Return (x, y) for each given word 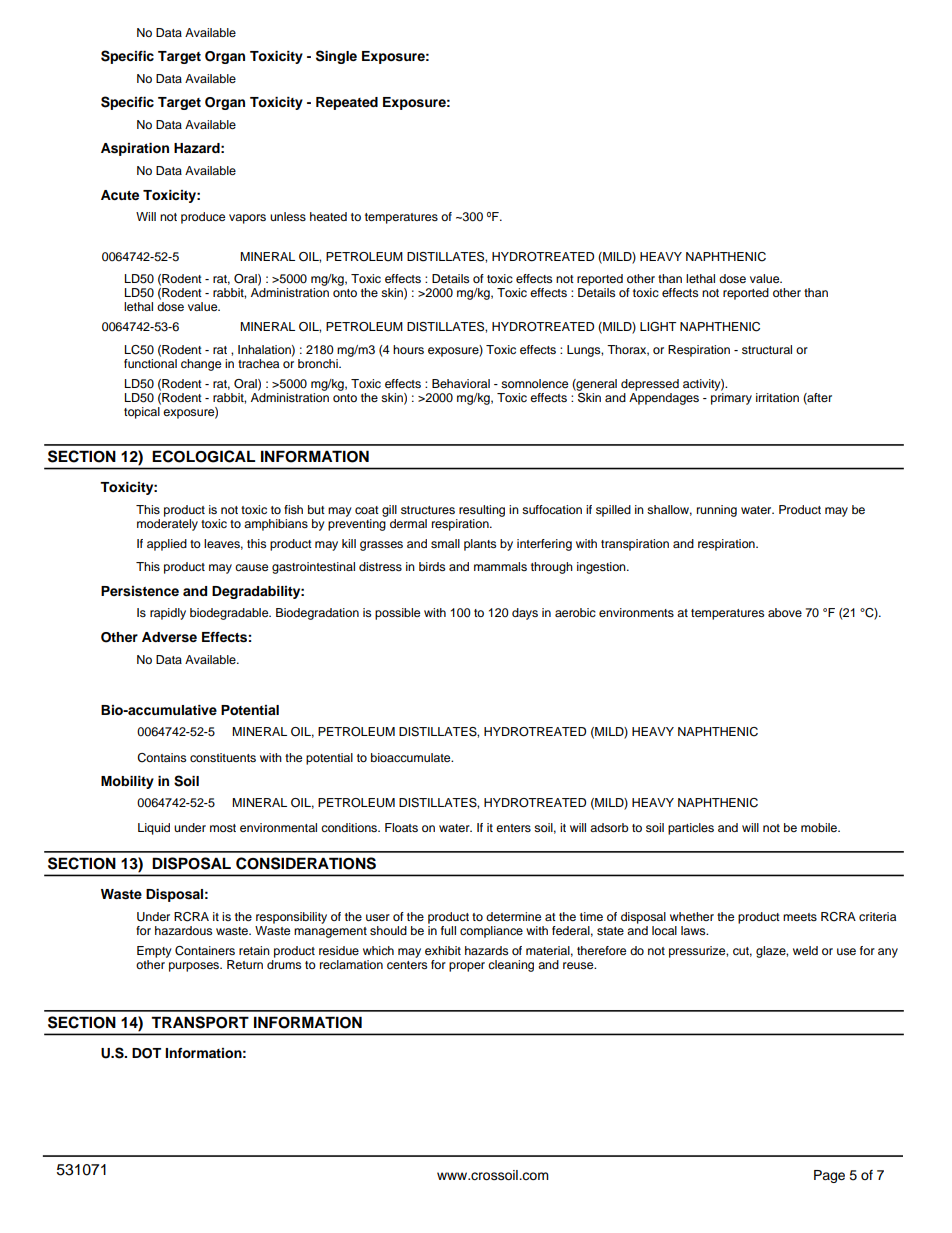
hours (408, 349)
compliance (491, 932)
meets (800, 917)
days (525, 614)
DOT (146, 1053)
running (717, 511)
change (201, 365)
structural (767, 349)
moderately (167, 525)
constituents (223, 757)
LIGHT (658, 327)
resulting (482, 511)
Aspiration (135, 149)
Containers (205, 951)
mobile (820, 827)
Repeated (347, 103)
